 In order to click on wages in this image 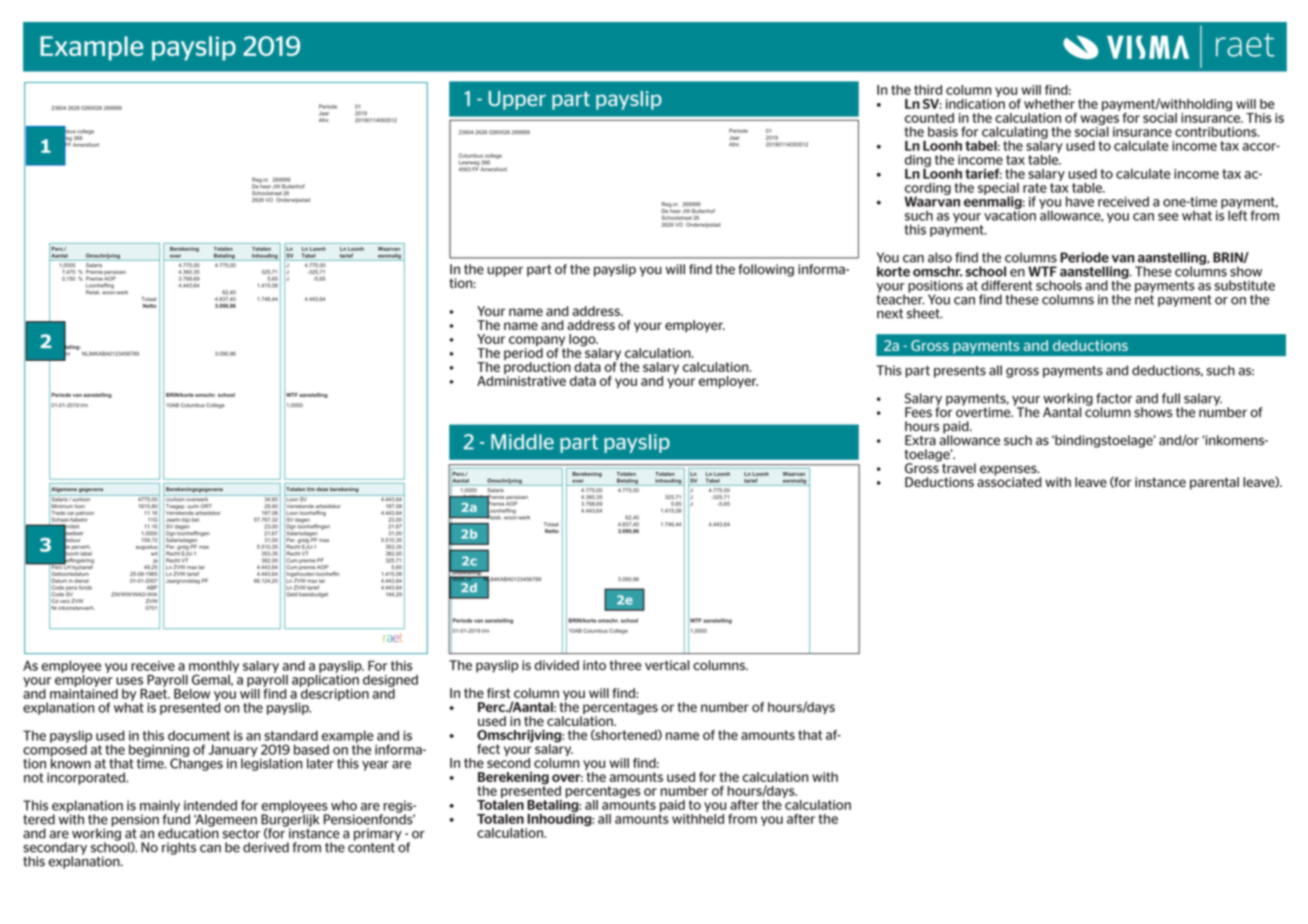, I will do `click(1099, 121)`.
